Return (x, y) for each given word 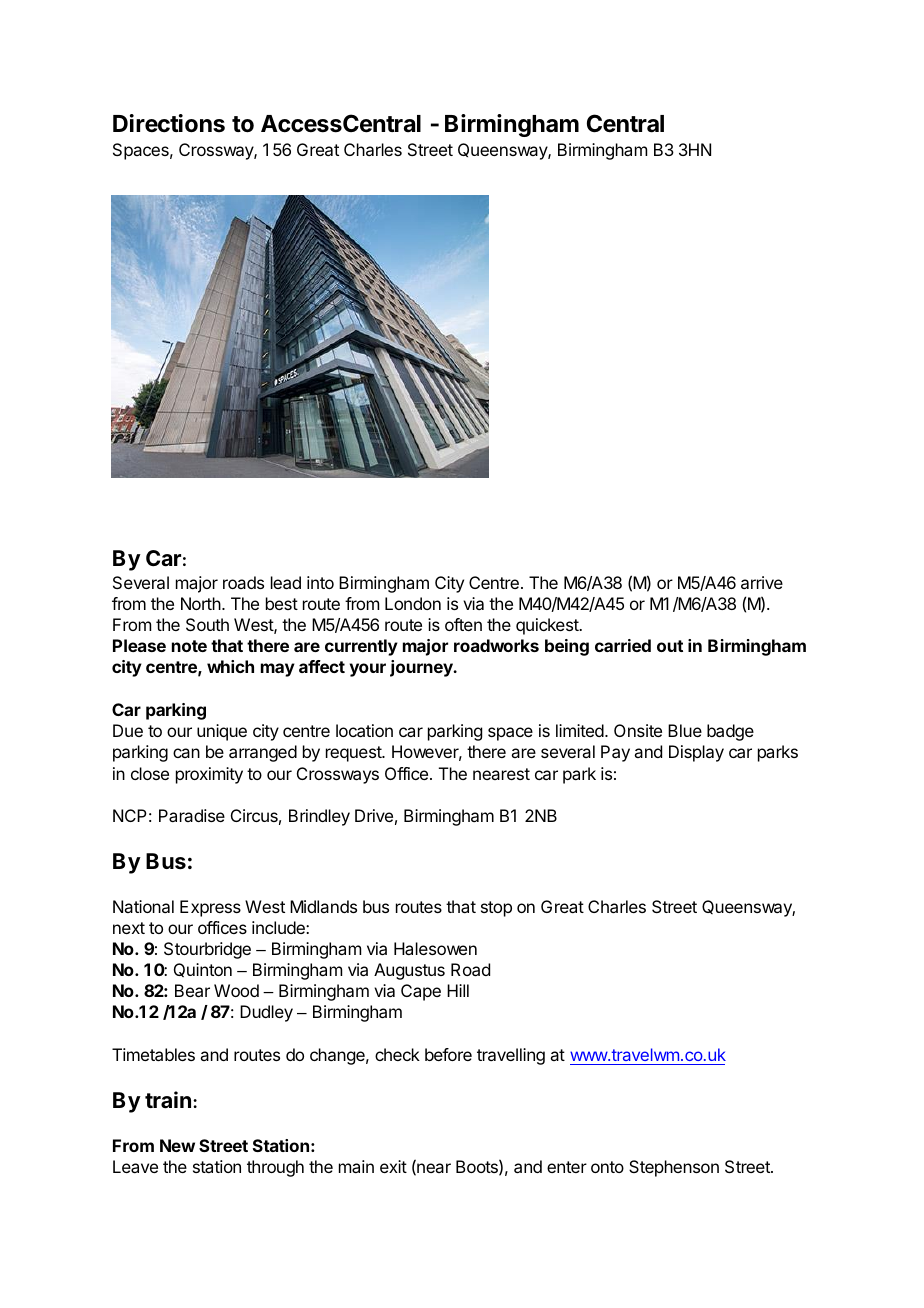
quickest (548, 626)
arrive (762, 582)
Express (210, 908)
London (413, 603)
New (177, 1145)
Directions (169, 123)
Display (696, 753)
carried (623, 645)
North (201, 603)
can (186, 753)
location (364, 730)
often (463, 624)
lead (286, 582)
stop (496, 909)
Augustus (409, 971)
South (207, 624)
